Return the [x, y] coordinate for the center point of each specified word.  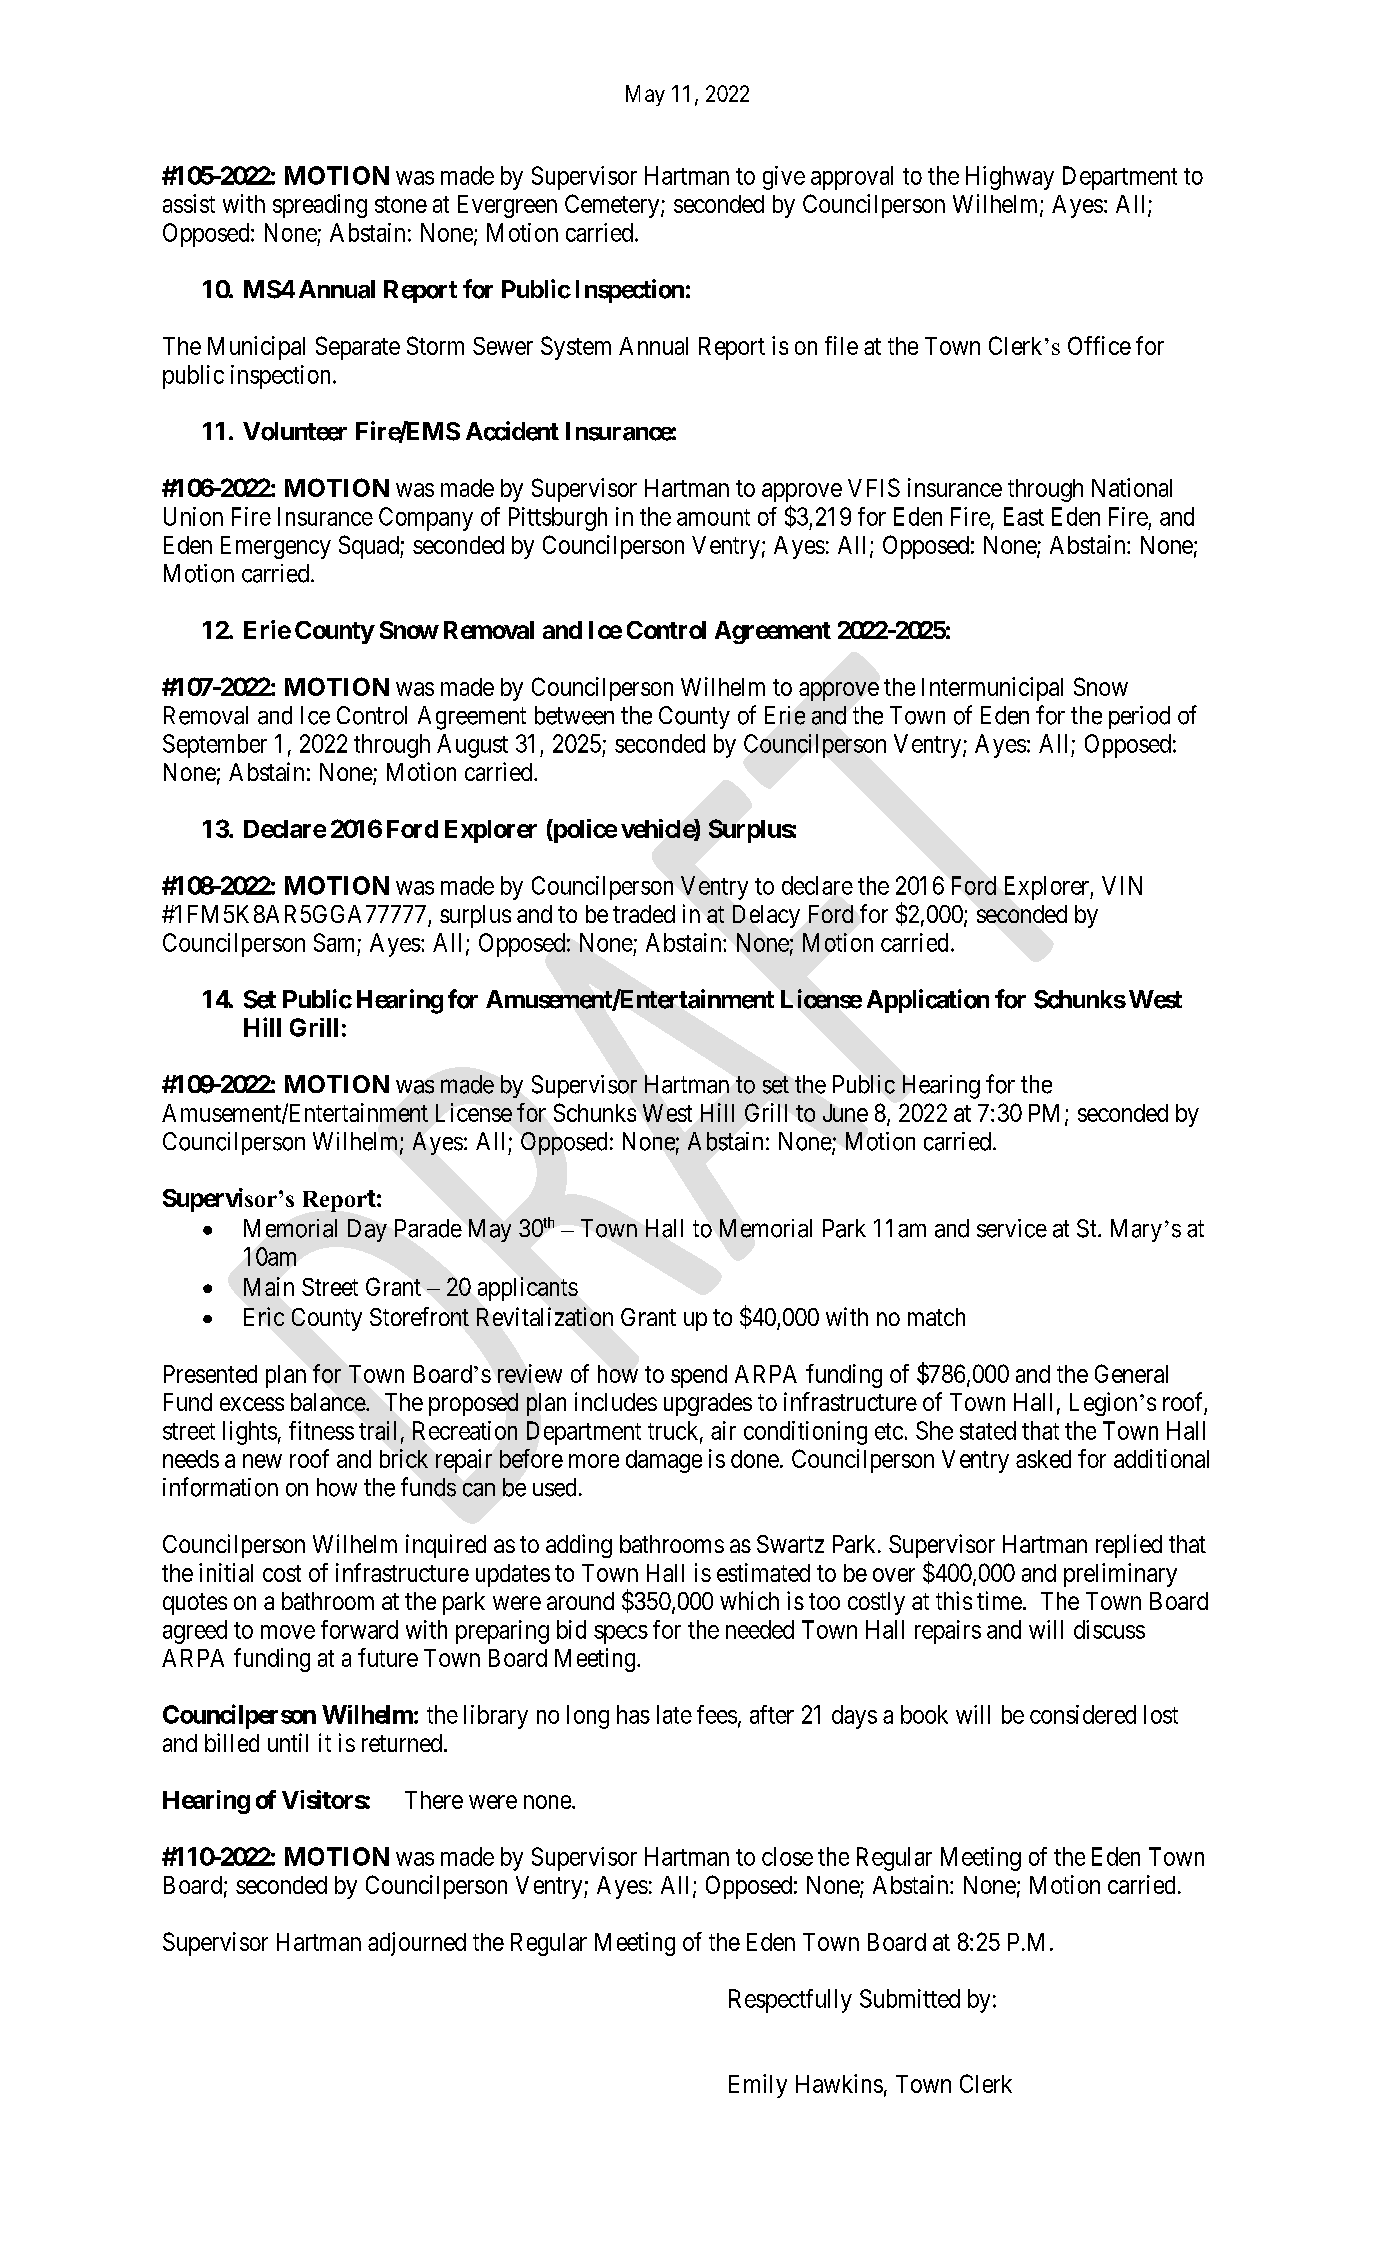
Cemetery [613, 206]
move [288, 1632]
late [674, 1714]
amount [713, 517]
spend [699, 1376]
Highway [1010, 178]
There [434, 1800]
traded [644, 914]
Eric [264, 1316]
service [1012, 1228]
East [1024, 516]
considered [1083, 1714]
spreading [320, 206]
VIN [1122, 885]
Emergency [276, 547]
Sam [334, 942]
